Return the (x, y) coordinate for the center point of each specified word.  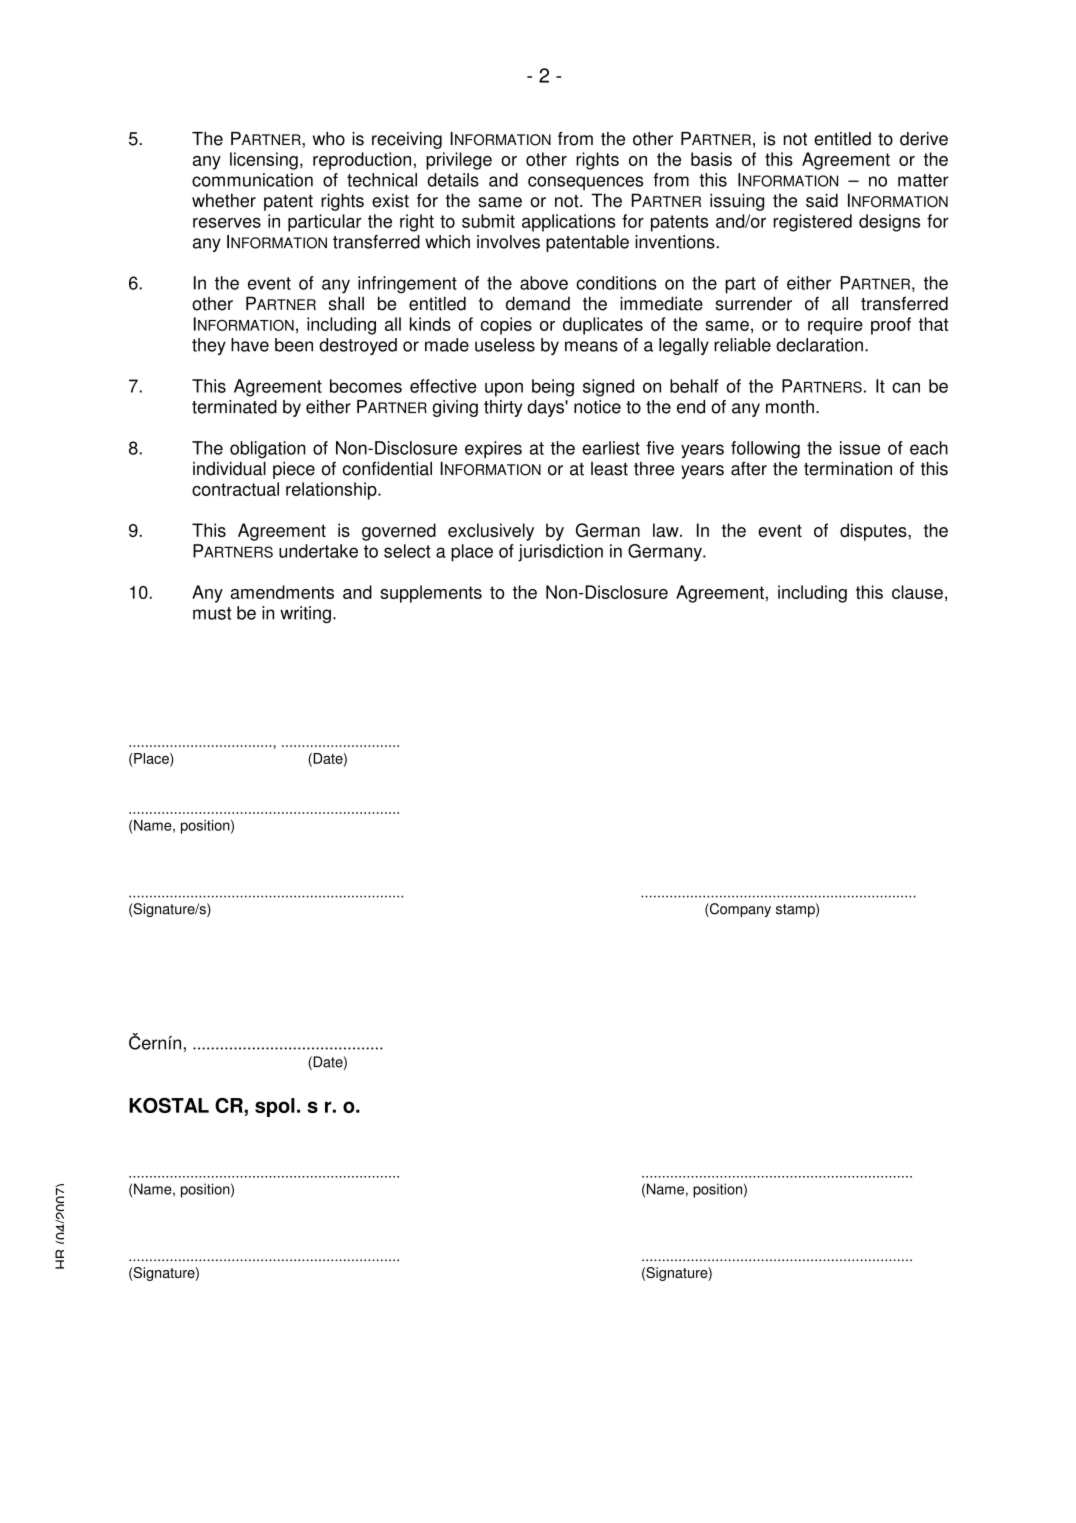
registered (812, 223)
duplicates (603, 326)
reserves (227, 222)
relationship (332, 491)
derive (924, 139)
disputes (874, 532)
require (835, 326)
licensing (264, 161)
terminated (234, 407)
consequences (585, 183)
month (790, 407)
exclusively (491, 532)
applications (569, 223)
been (294, 345)
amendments (282, 592)
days (546, 408)
